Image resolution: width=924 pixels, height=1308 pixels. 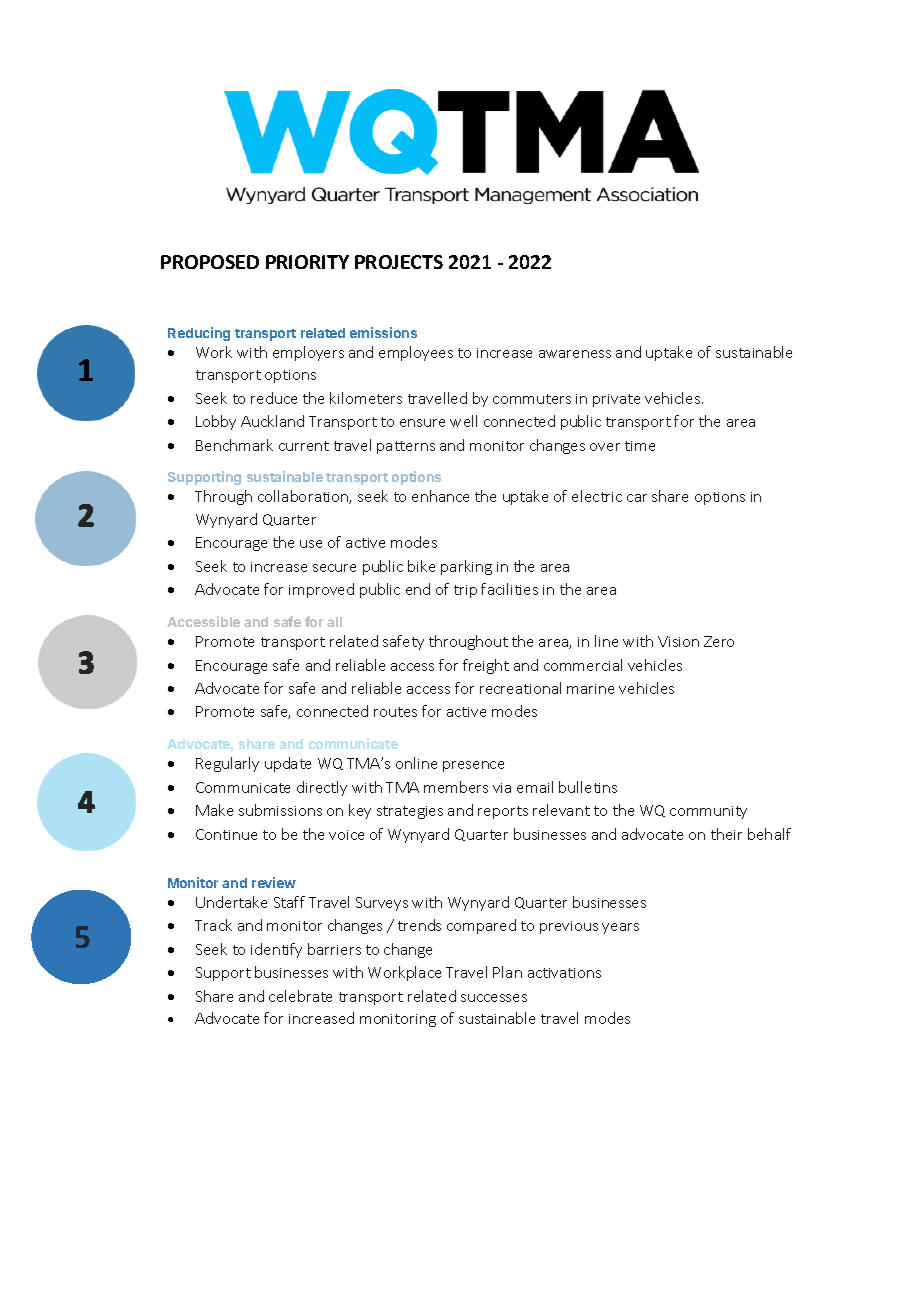 What do you see at coordinates (276, 950) in the page?
I see `identify` at bounding box center [276, 950].
